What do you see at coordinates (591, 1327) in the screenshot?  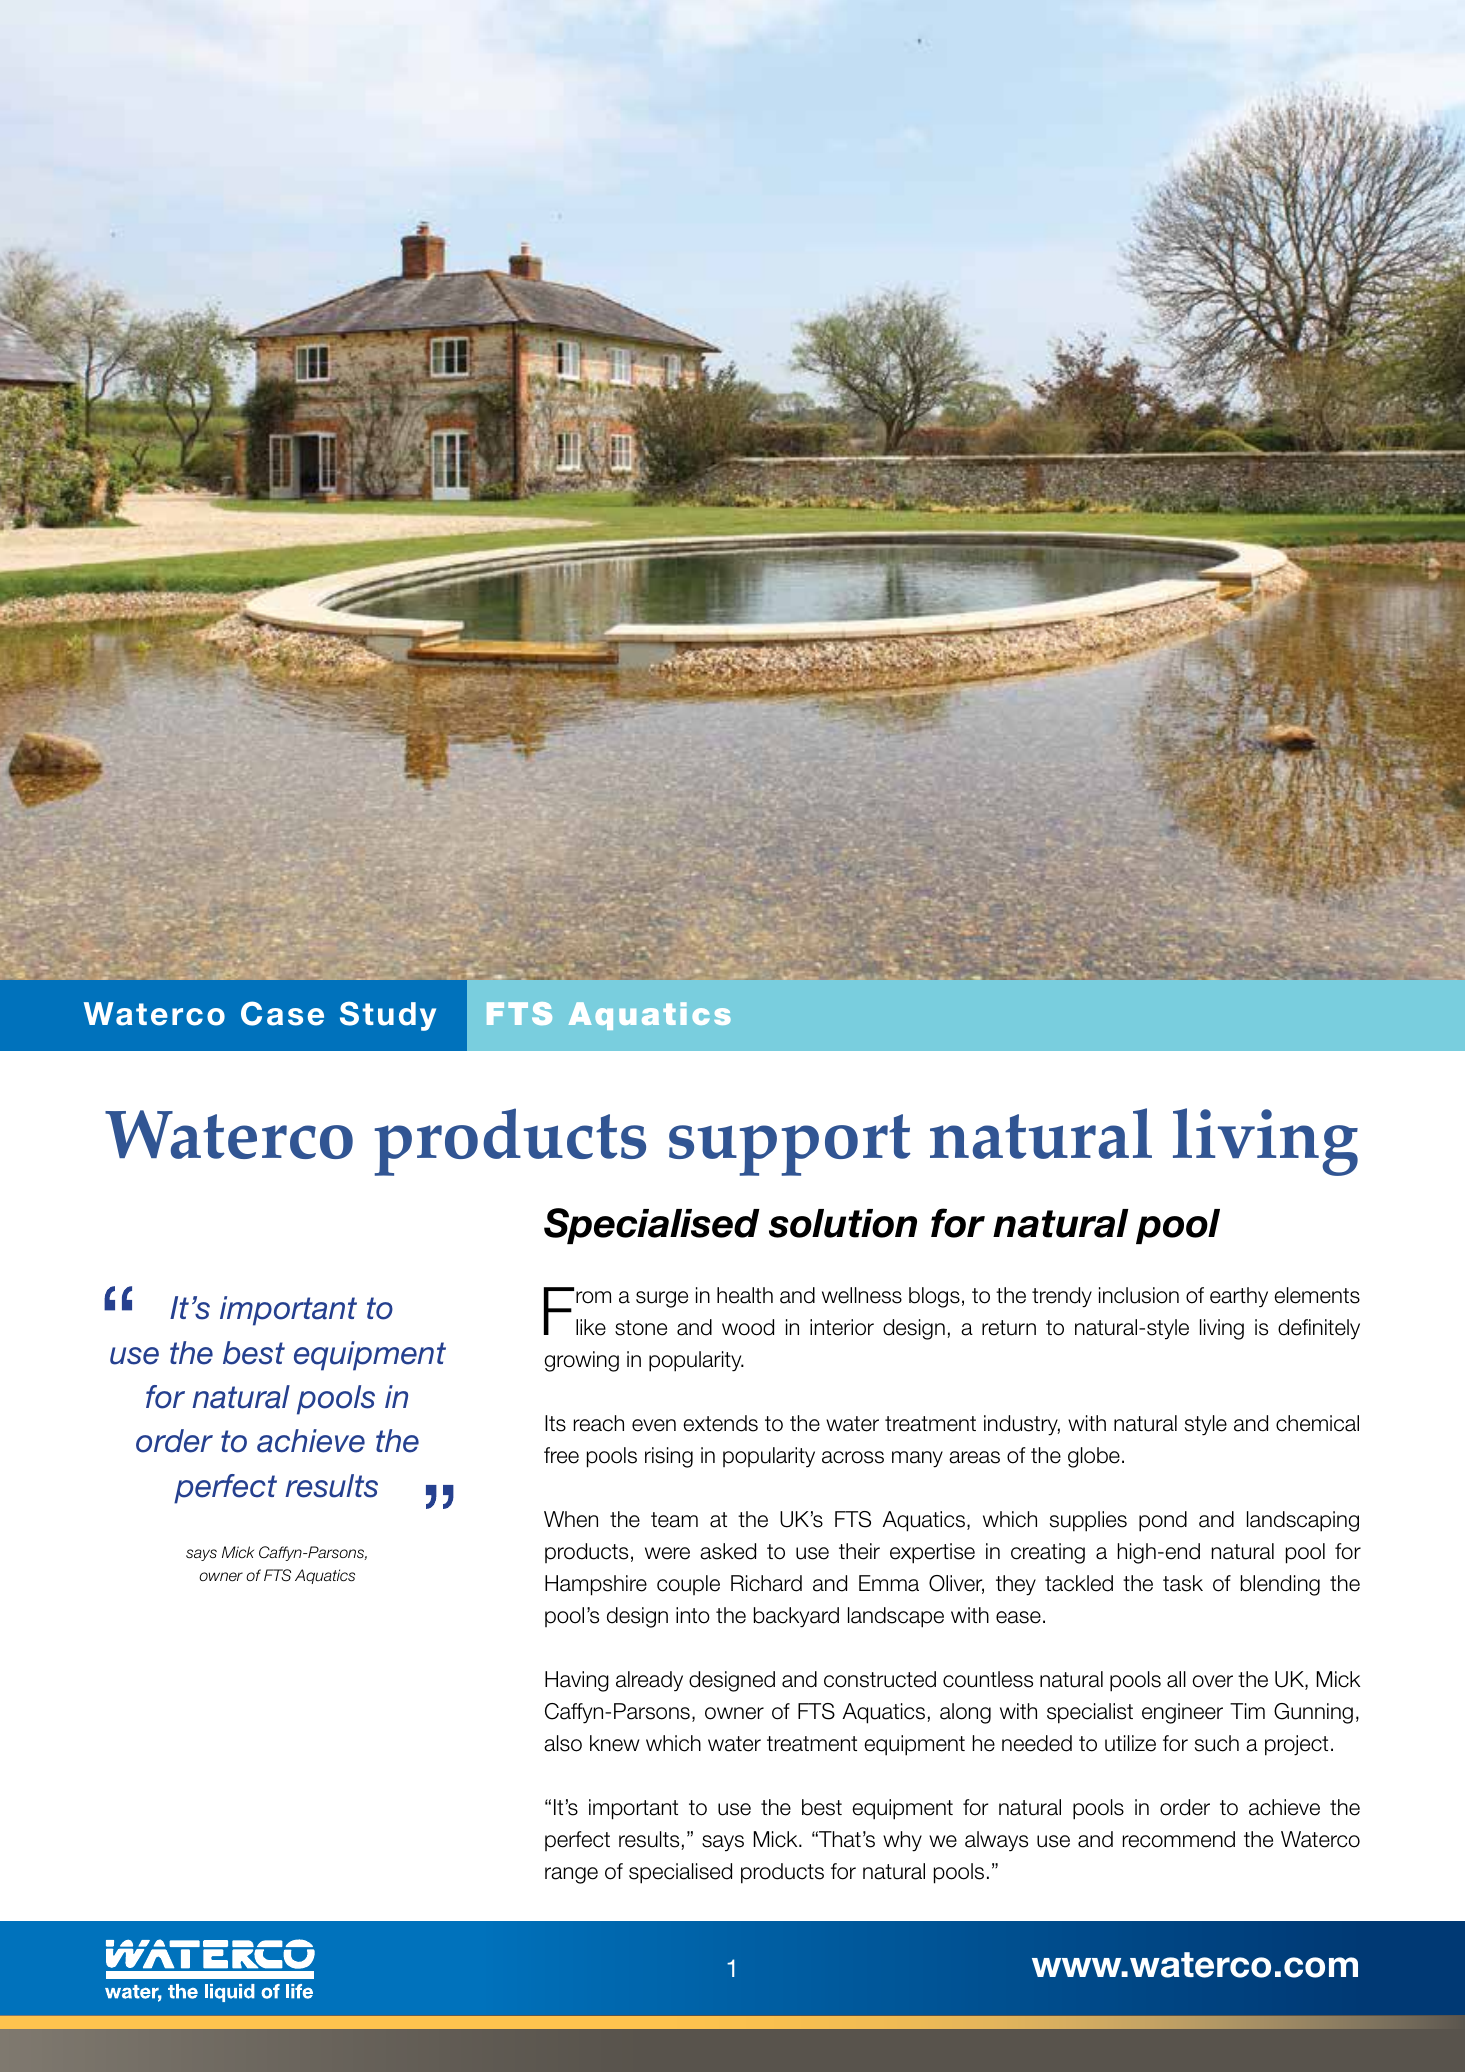 I see `like` at bounding box center [591, 1327].
